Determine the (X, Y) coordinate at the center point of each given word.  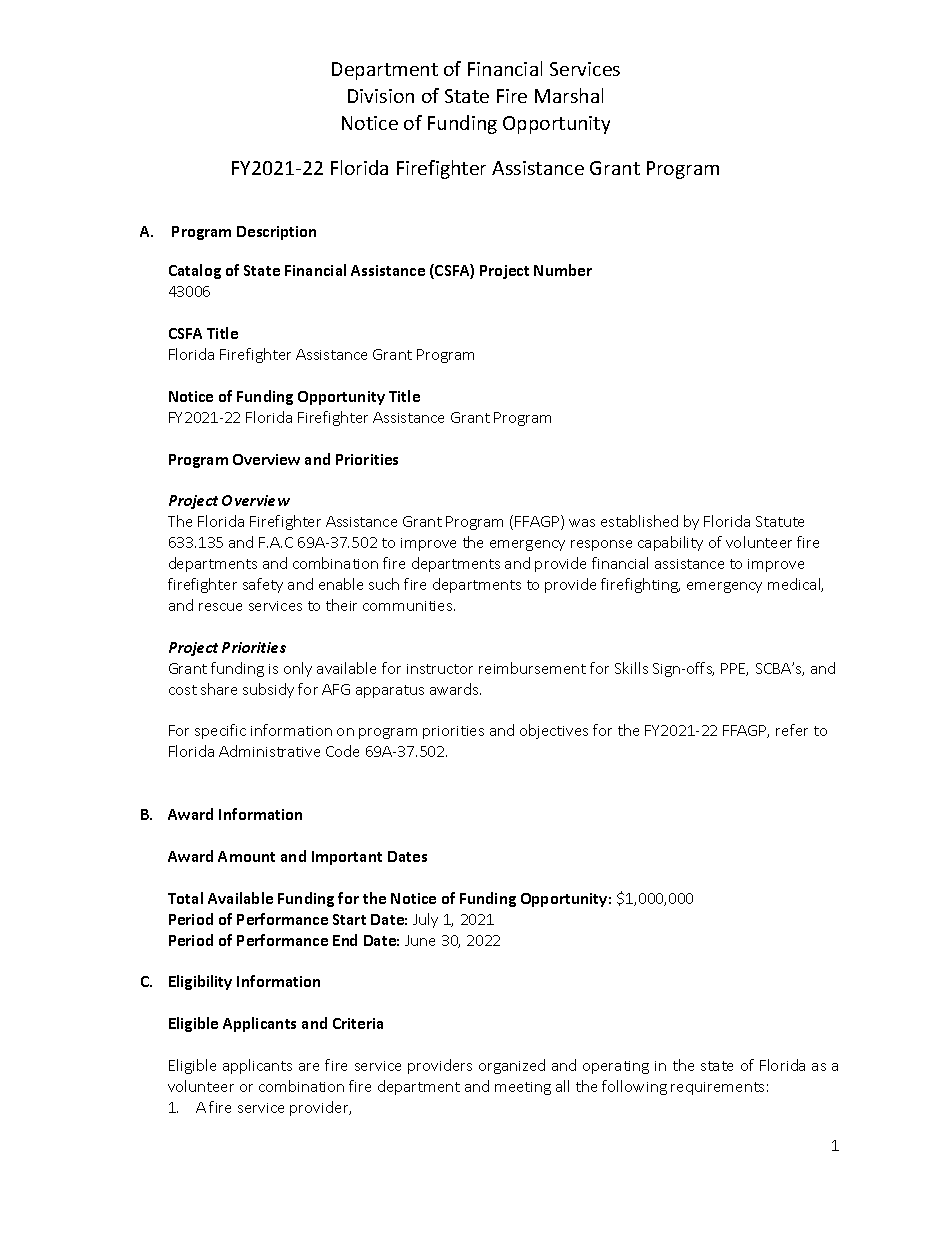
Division (381, 96)
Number (563, 270)
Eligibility (200, 982)
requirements (717, 1088)
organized (512, 1066)
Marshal (569, 95)
